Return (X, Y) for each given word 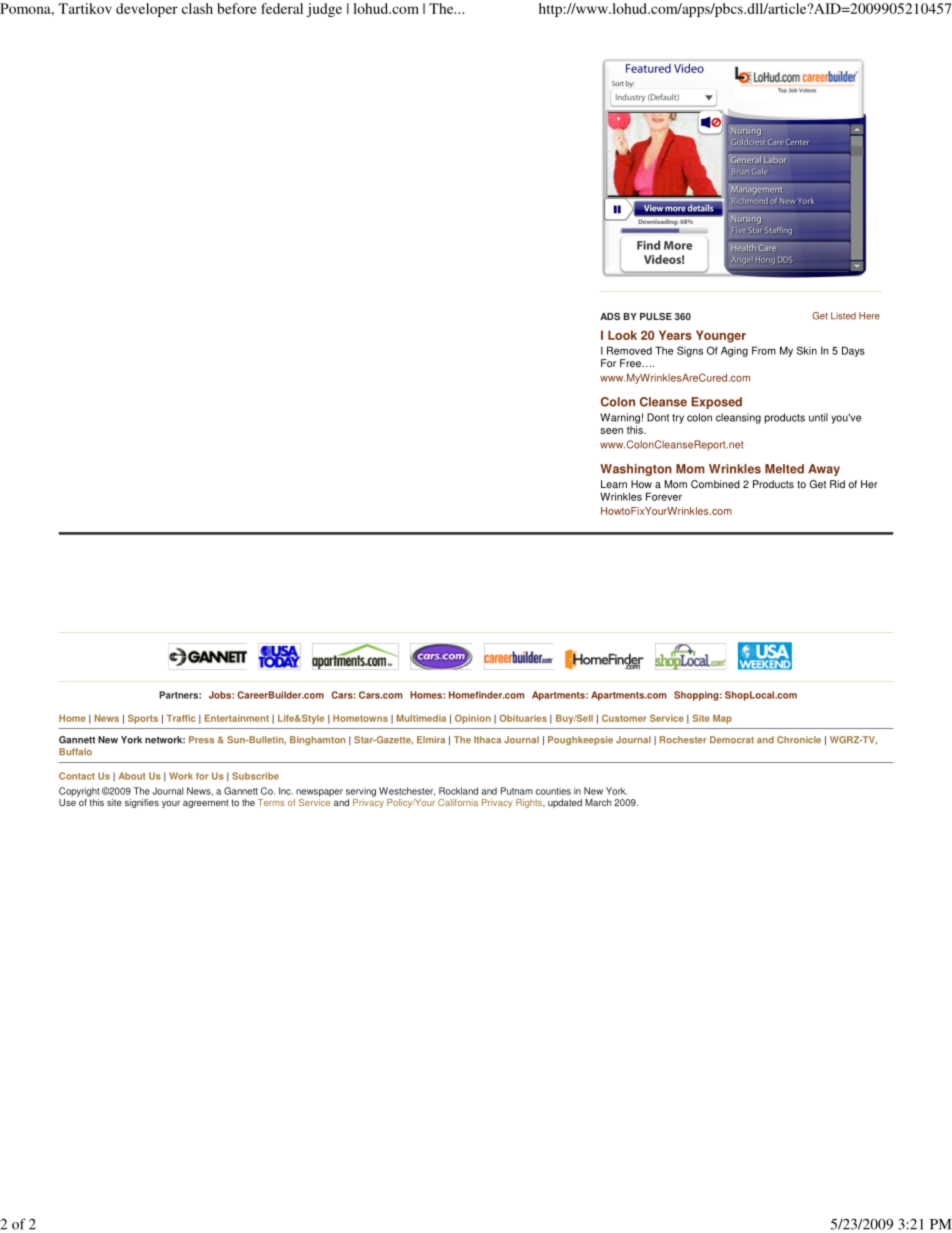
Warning (620, 418)
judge (324, 10)
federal (282, 8)
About (132, 776)
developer (147, 10)
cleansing (738, 418)
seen (611, 431)
